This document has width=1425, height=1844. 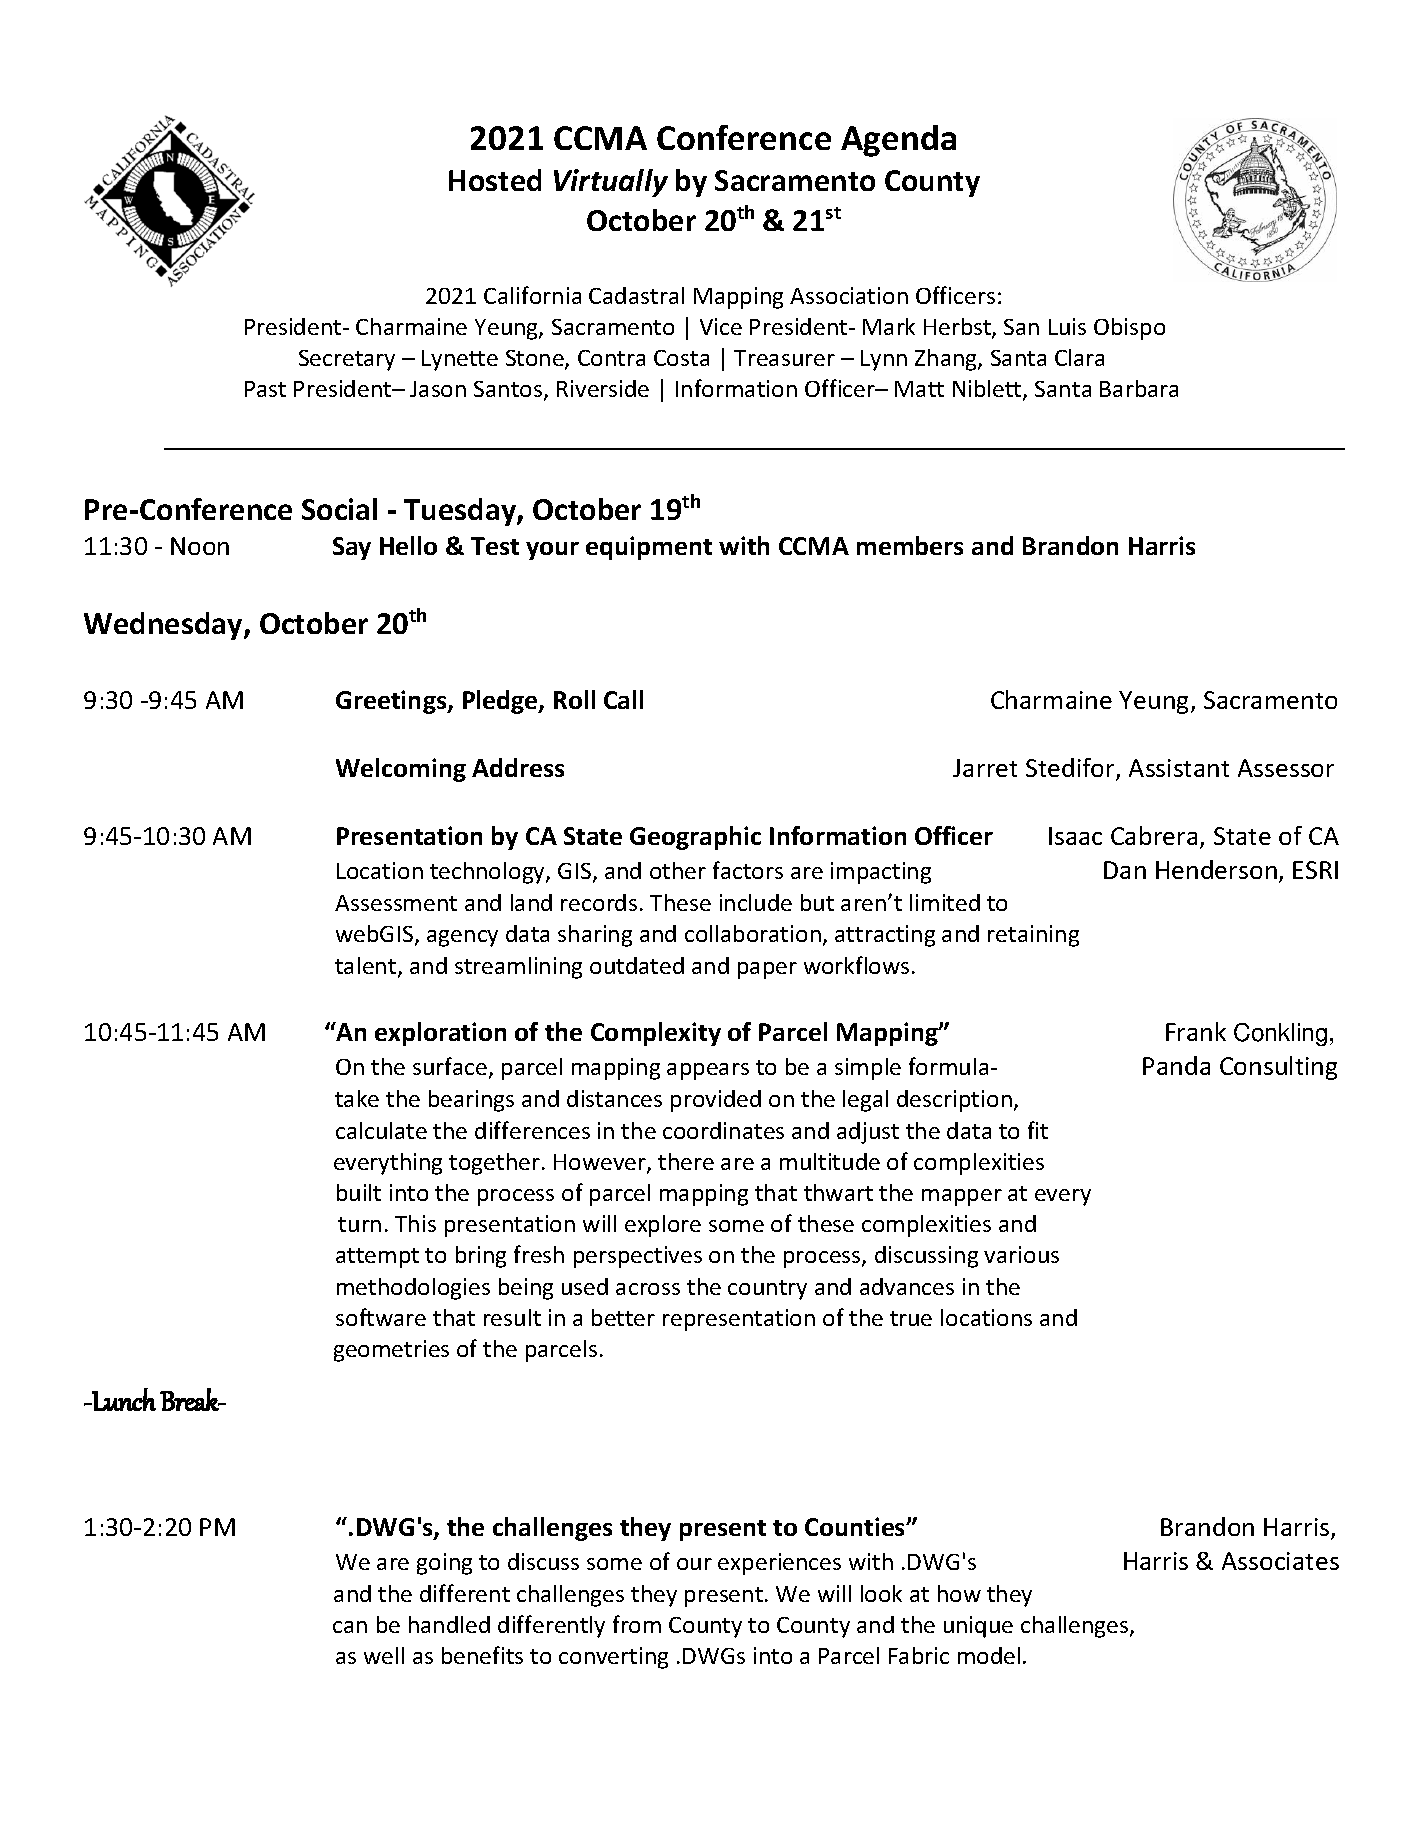 What do you see at coordinates (1278, 1068) in the document?
I see `Consulting` at bounding box center [1278, 1068].
